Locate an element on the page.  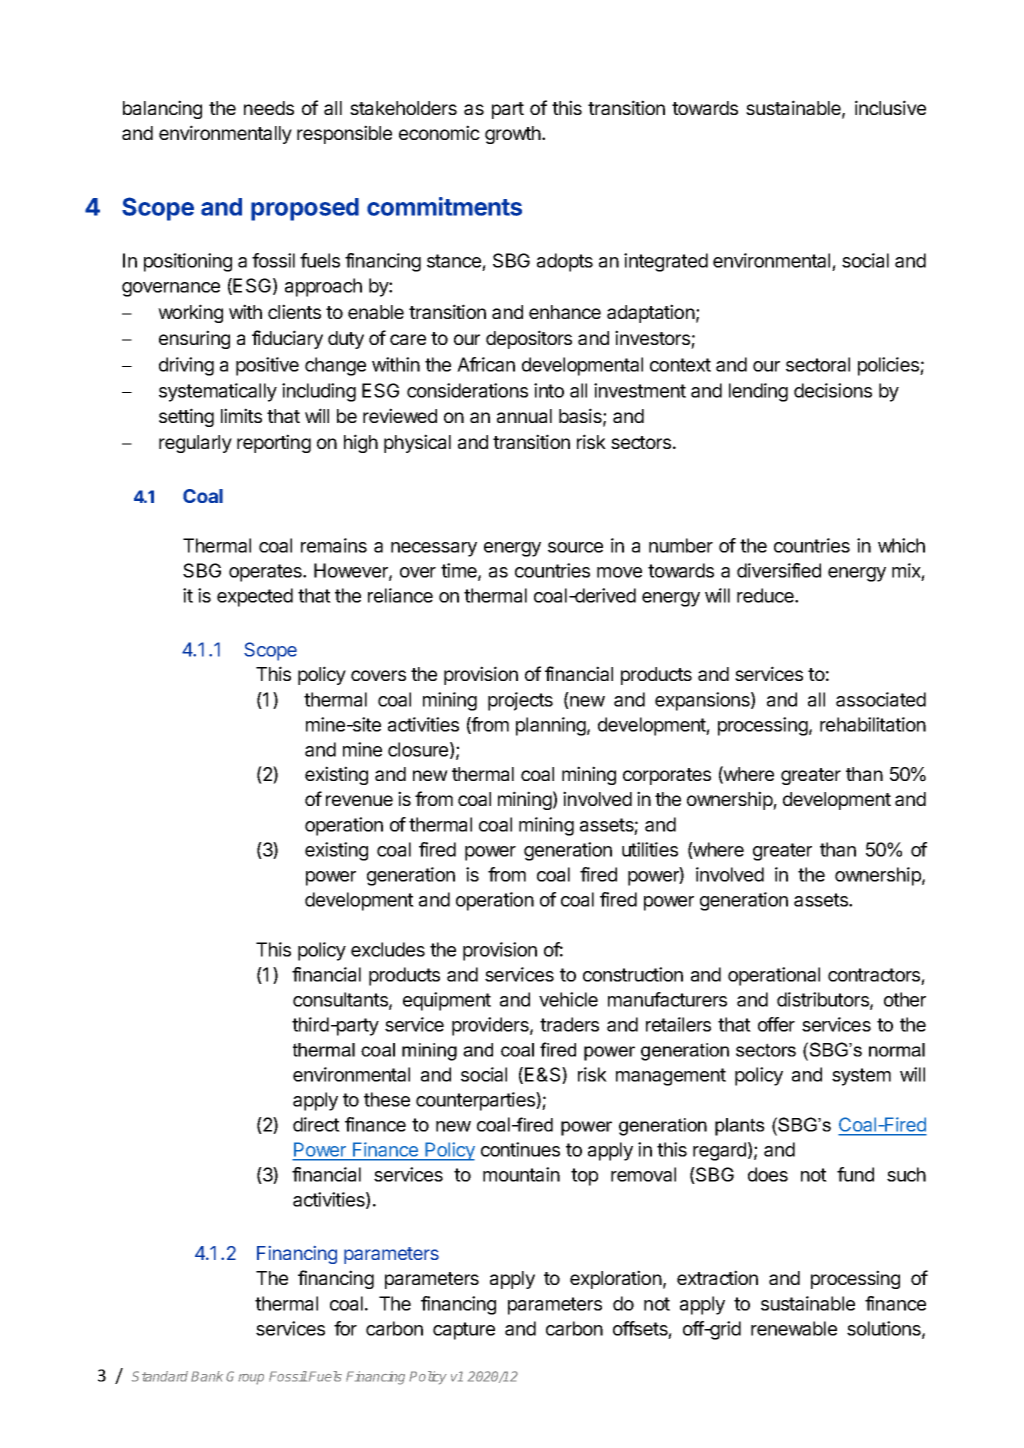
needs is located at coordinates (269, 108).
